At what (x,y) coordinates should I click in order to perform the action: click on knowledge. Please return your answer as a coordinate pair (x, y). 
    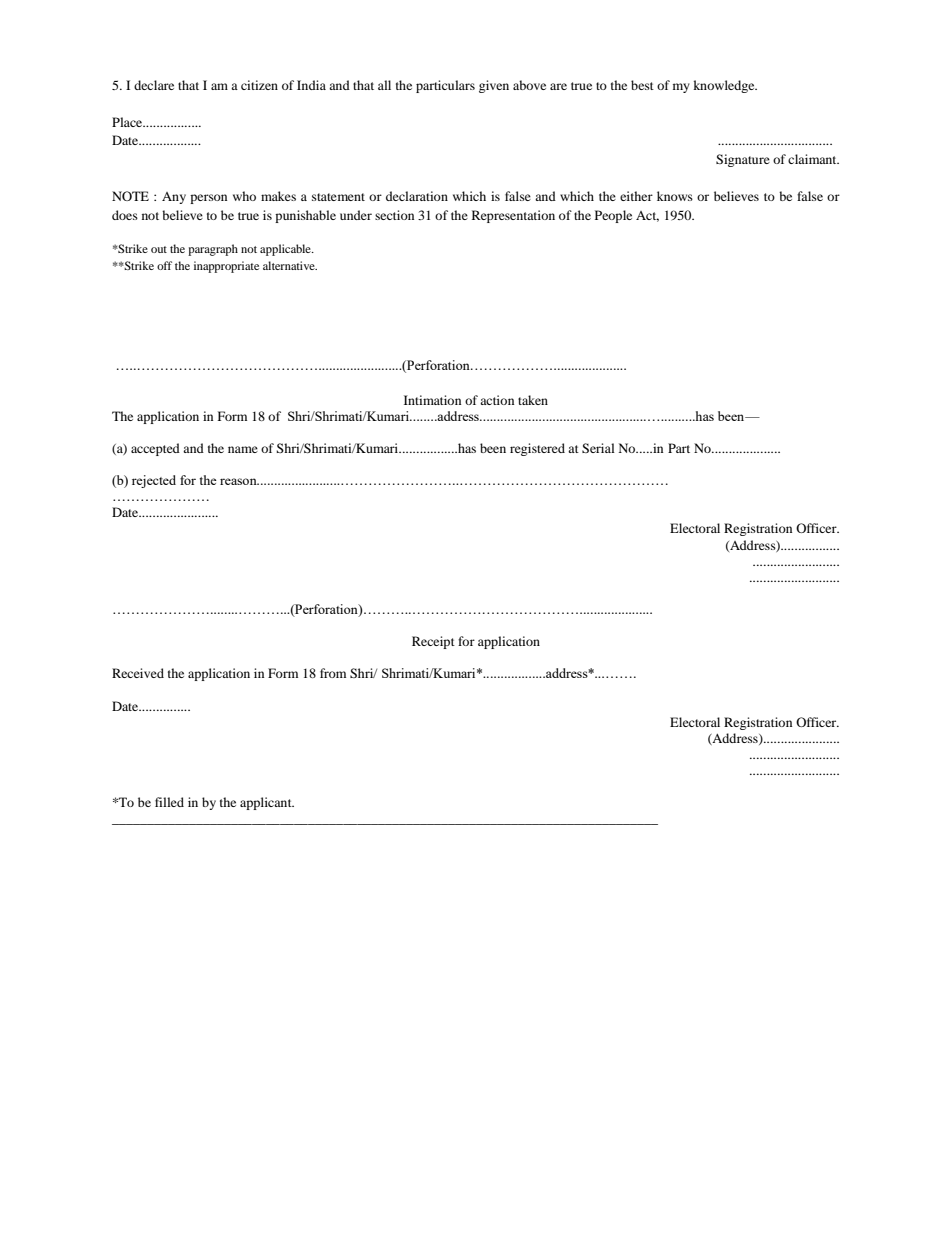
    Looking at the image, I should click on (725, 86).
